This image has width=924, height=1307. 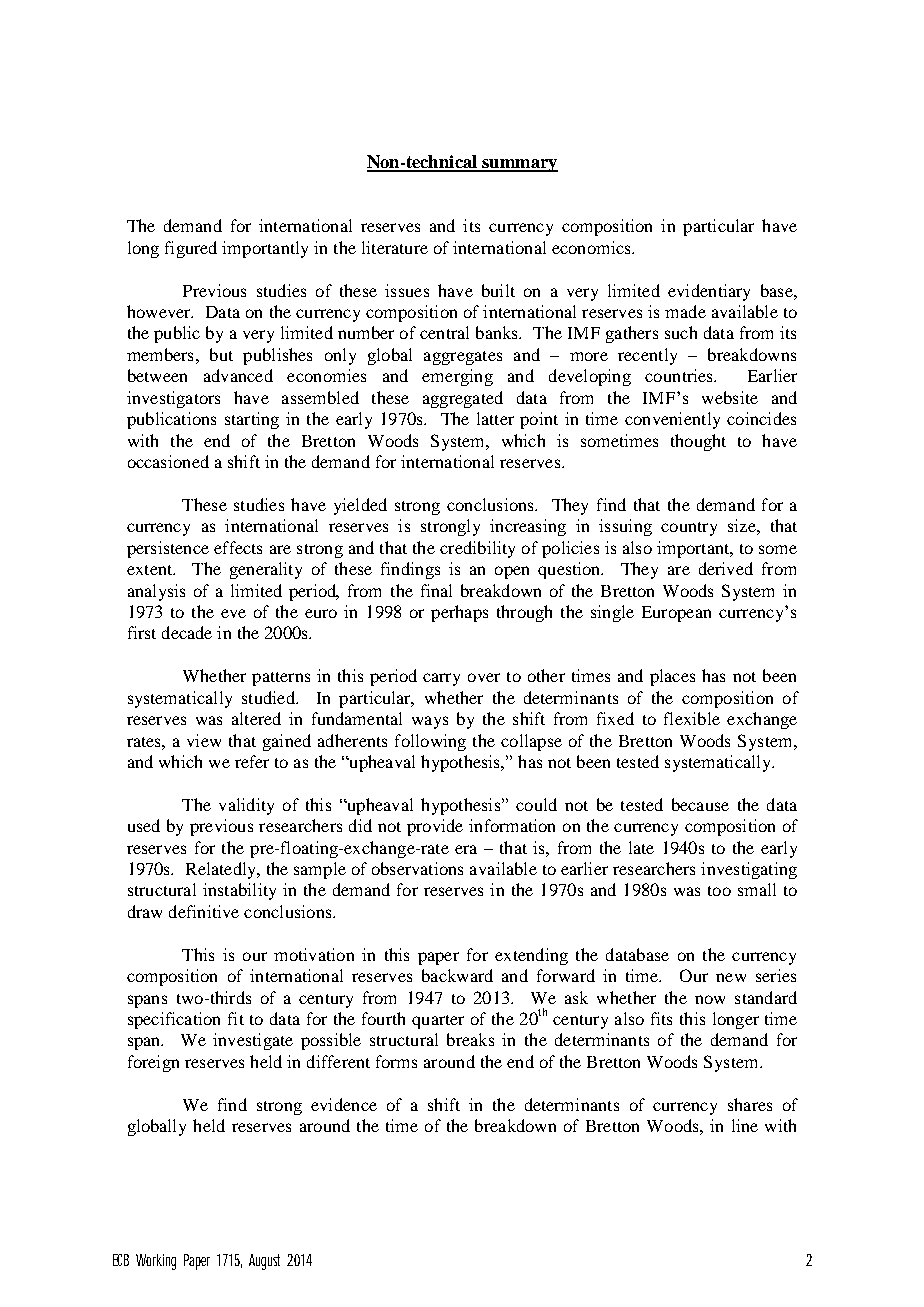 I want to click on Working, so click(x=156, y=1262).
